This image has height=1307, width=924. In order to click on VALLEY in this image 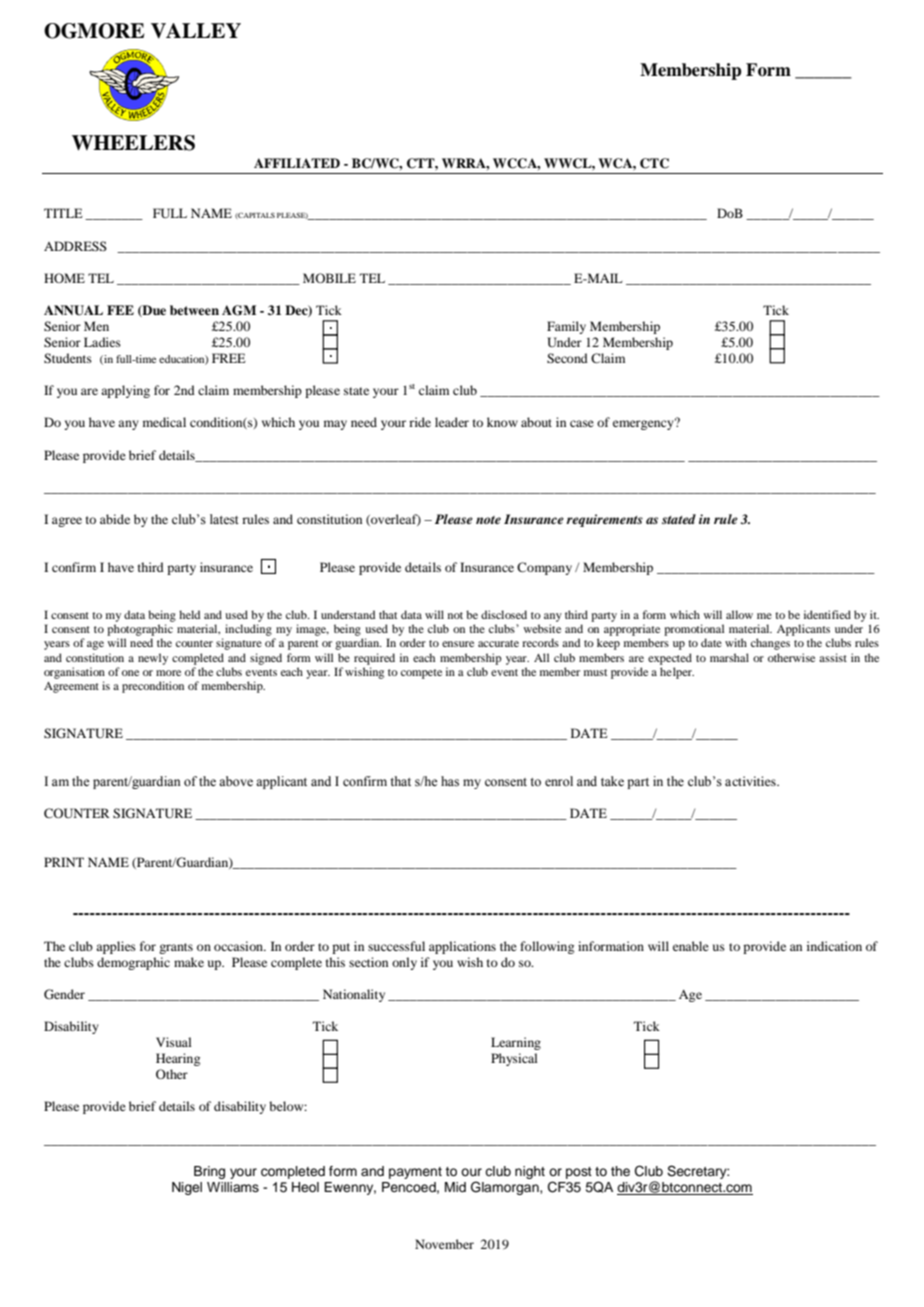, I will do `click(196, 31)`.
